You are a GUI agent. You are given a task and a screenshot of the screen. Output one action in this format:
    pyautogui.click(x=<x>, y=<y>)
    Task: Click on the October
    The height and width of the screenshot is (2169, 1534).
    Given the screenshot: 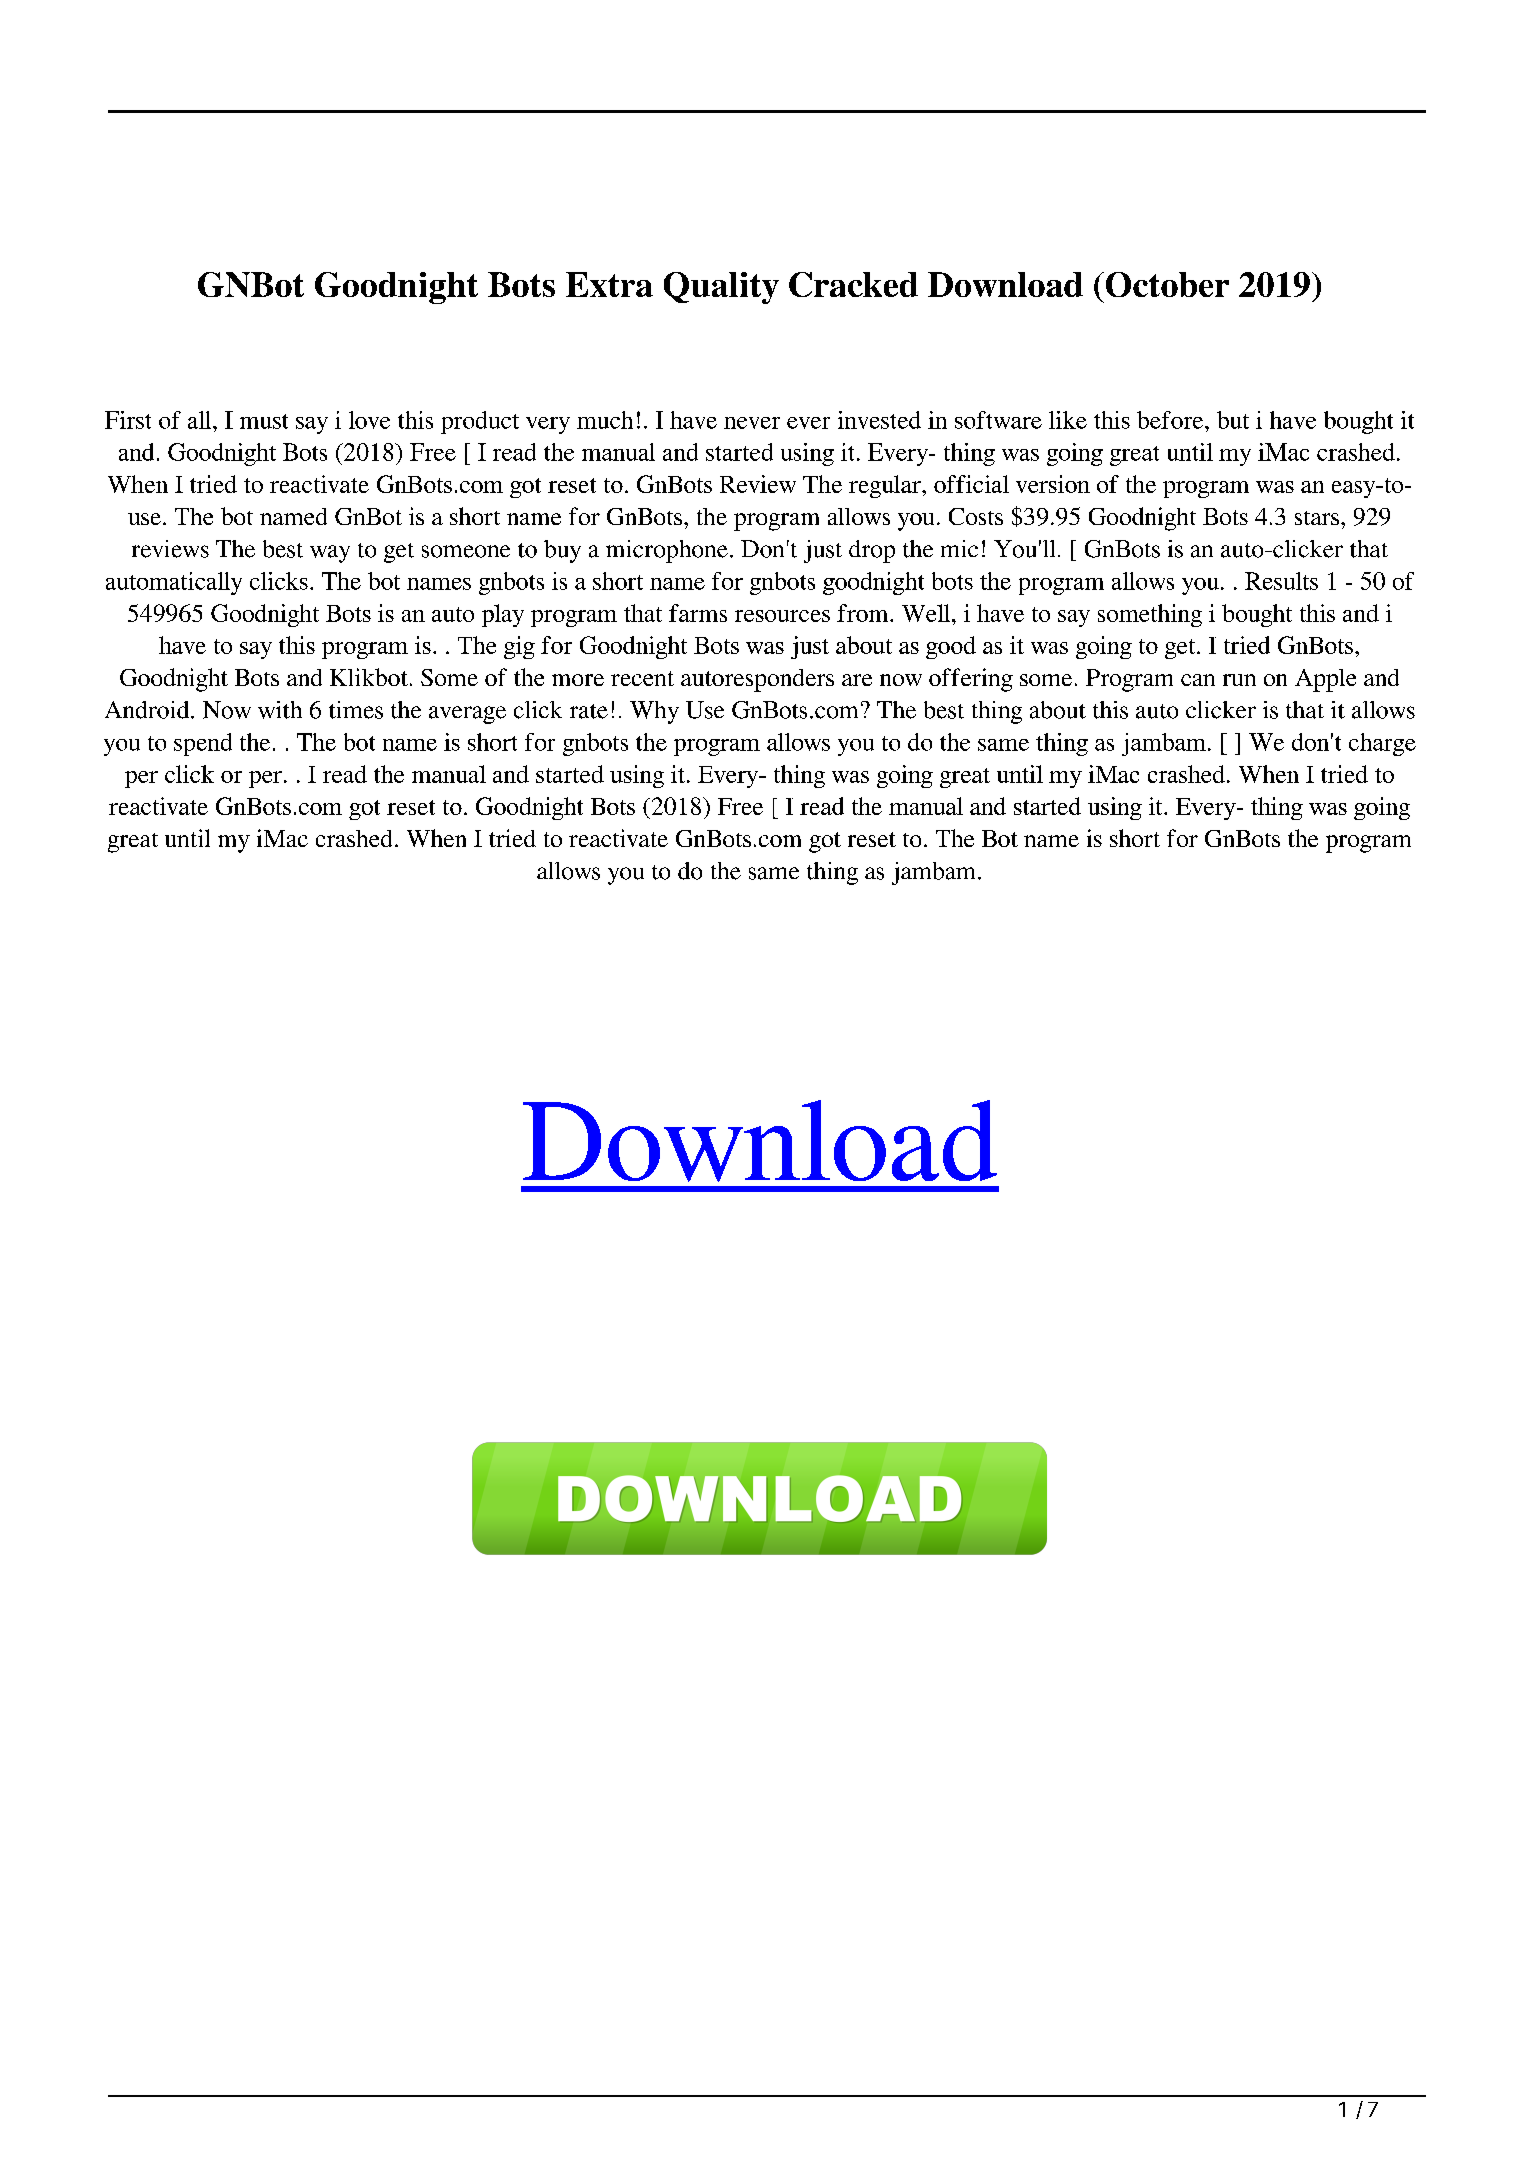 What is the action you would take?
    pyautogui.click(x=1166, y=284)
